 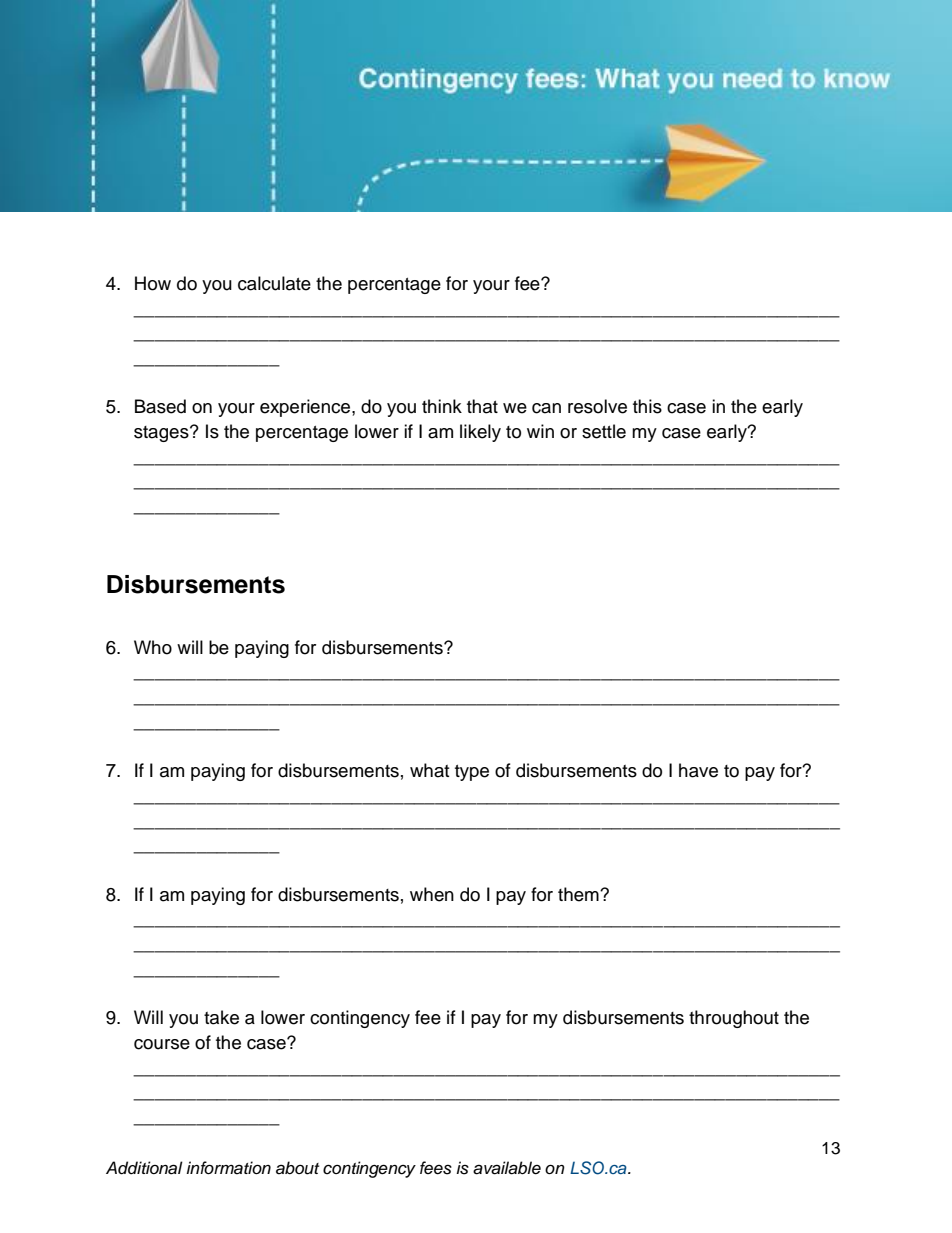 I want to click on likely, so click(x=480, y=433).
